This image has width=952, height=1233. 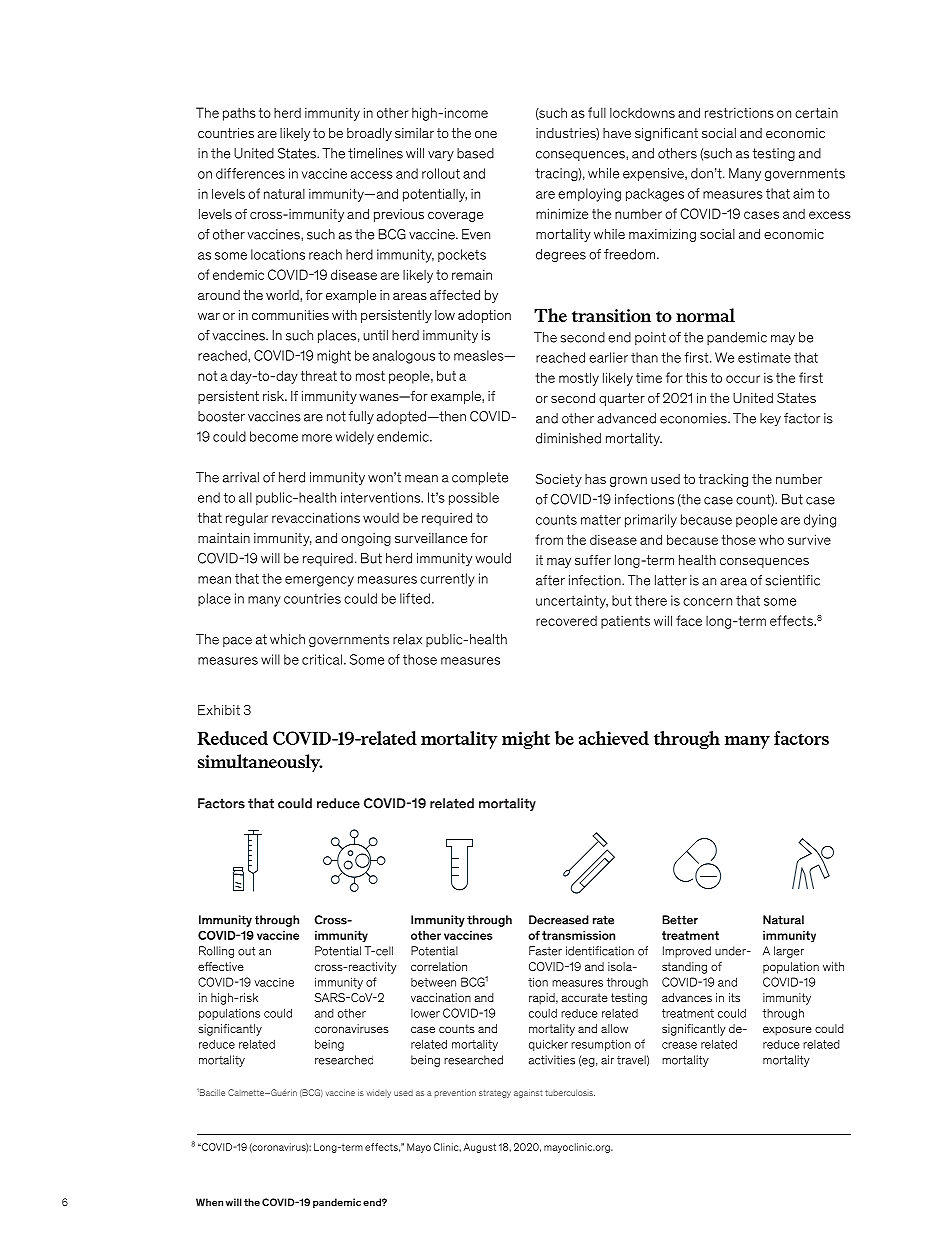 What do you see at coordinates (803, 193) in the image?
I see `aim` at bounding box center [803, 193].
